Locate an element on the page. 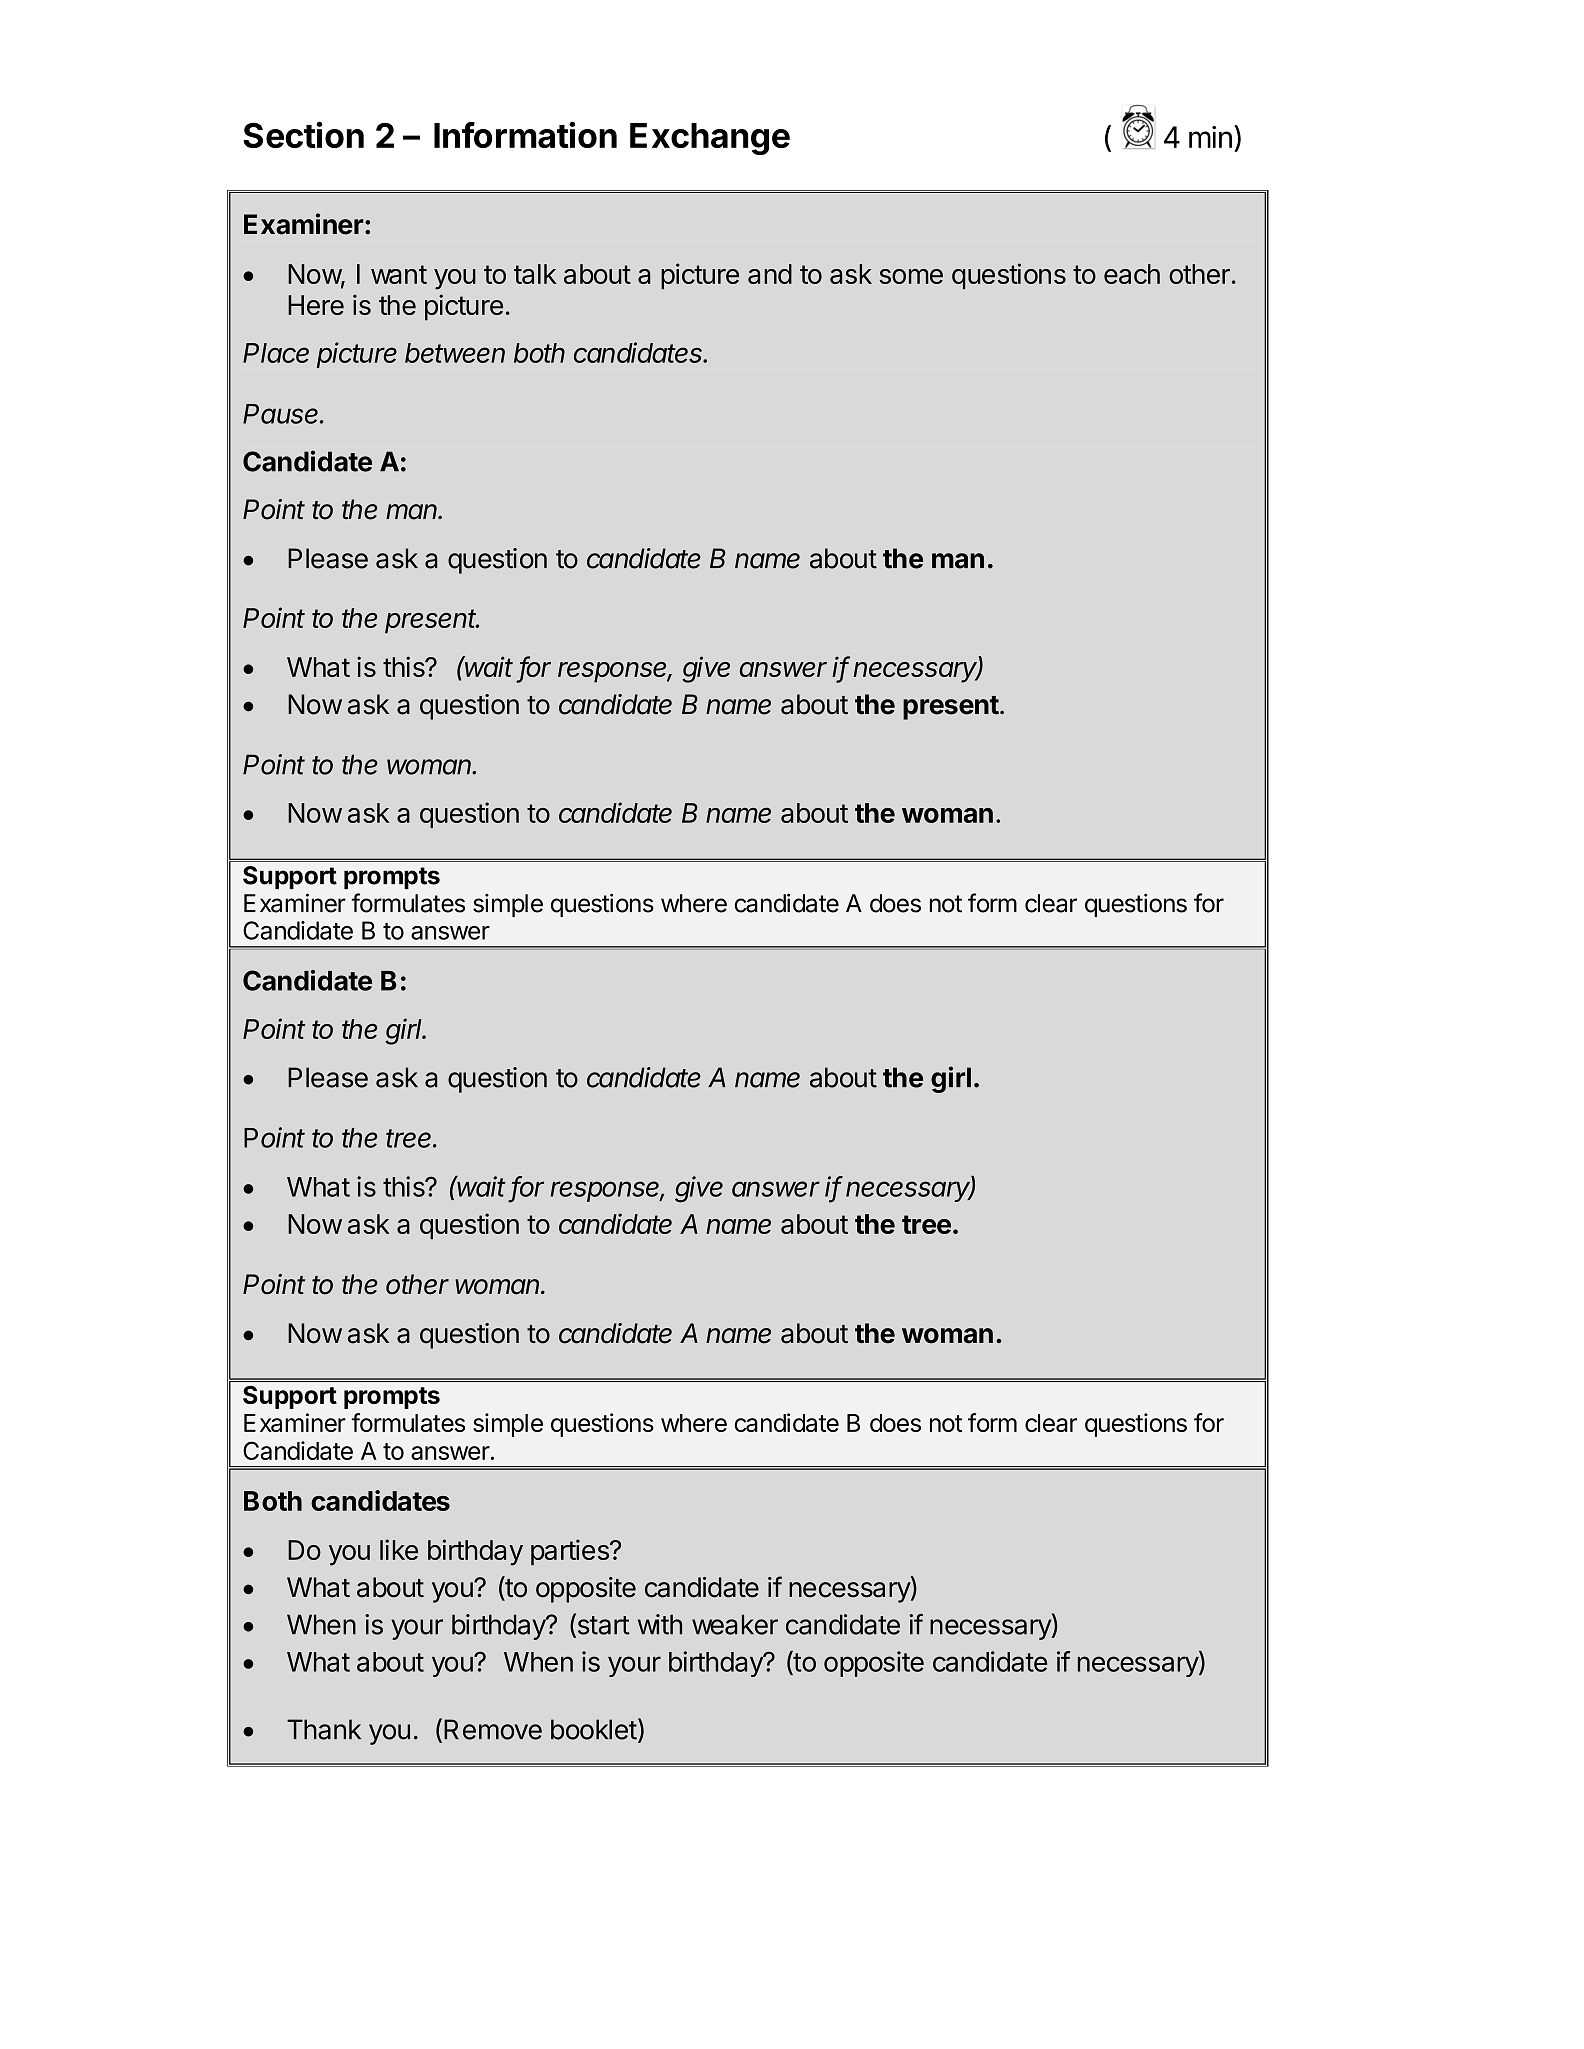  with is located at coordinates (660, 1624).
